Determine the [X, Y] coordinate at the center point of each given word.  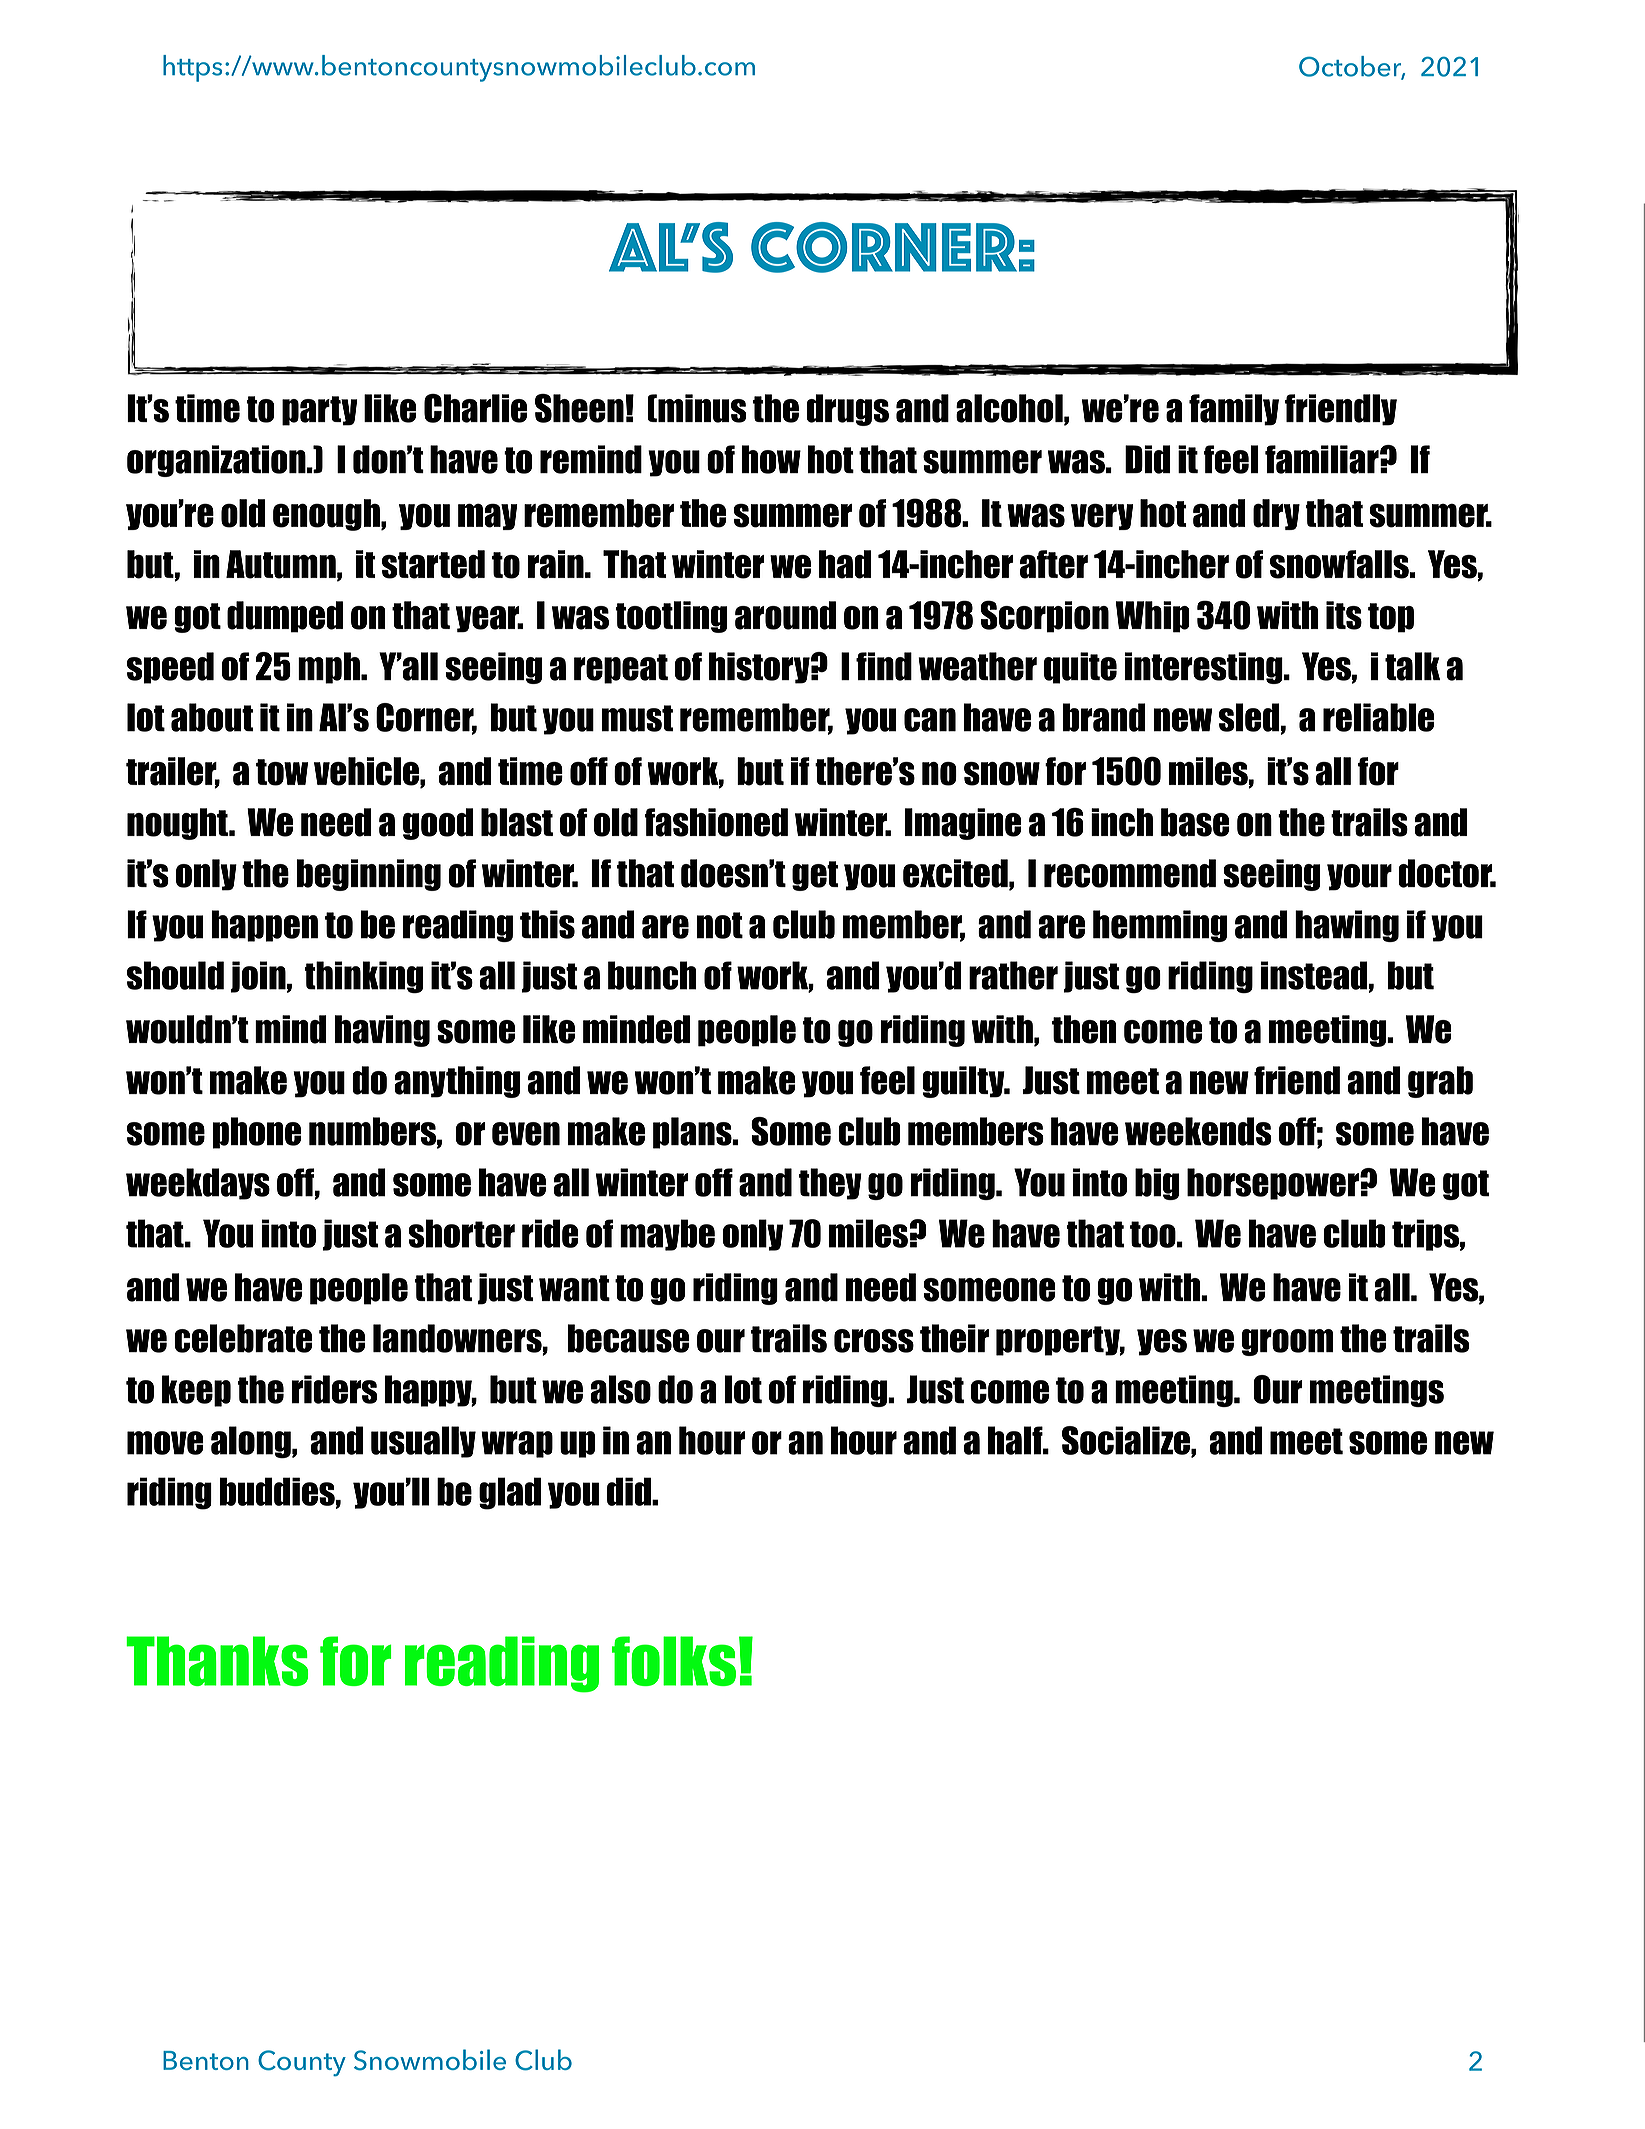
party [320, 411]
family [1234, 410]
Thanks [217, 1661]
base [1195, 822]
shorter [462, 1233]
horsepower [1274, 1184]
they [830, 1184]
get [815, 876]
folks [674, 1661]
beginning [368, 875]
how [771, 459]
